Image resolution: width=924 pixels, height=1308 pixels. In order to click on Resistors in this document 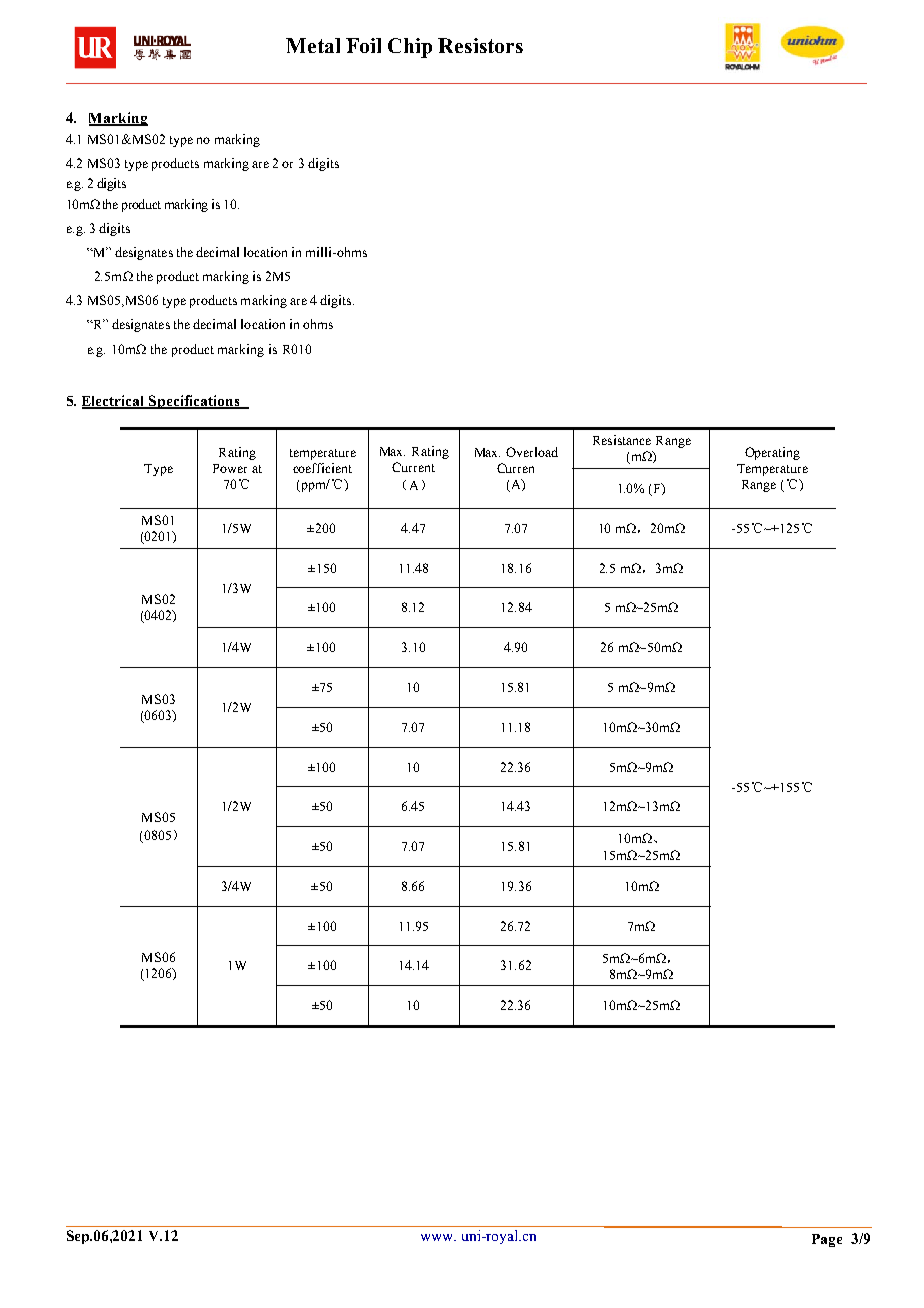, I will do `click(480, 45)`.
